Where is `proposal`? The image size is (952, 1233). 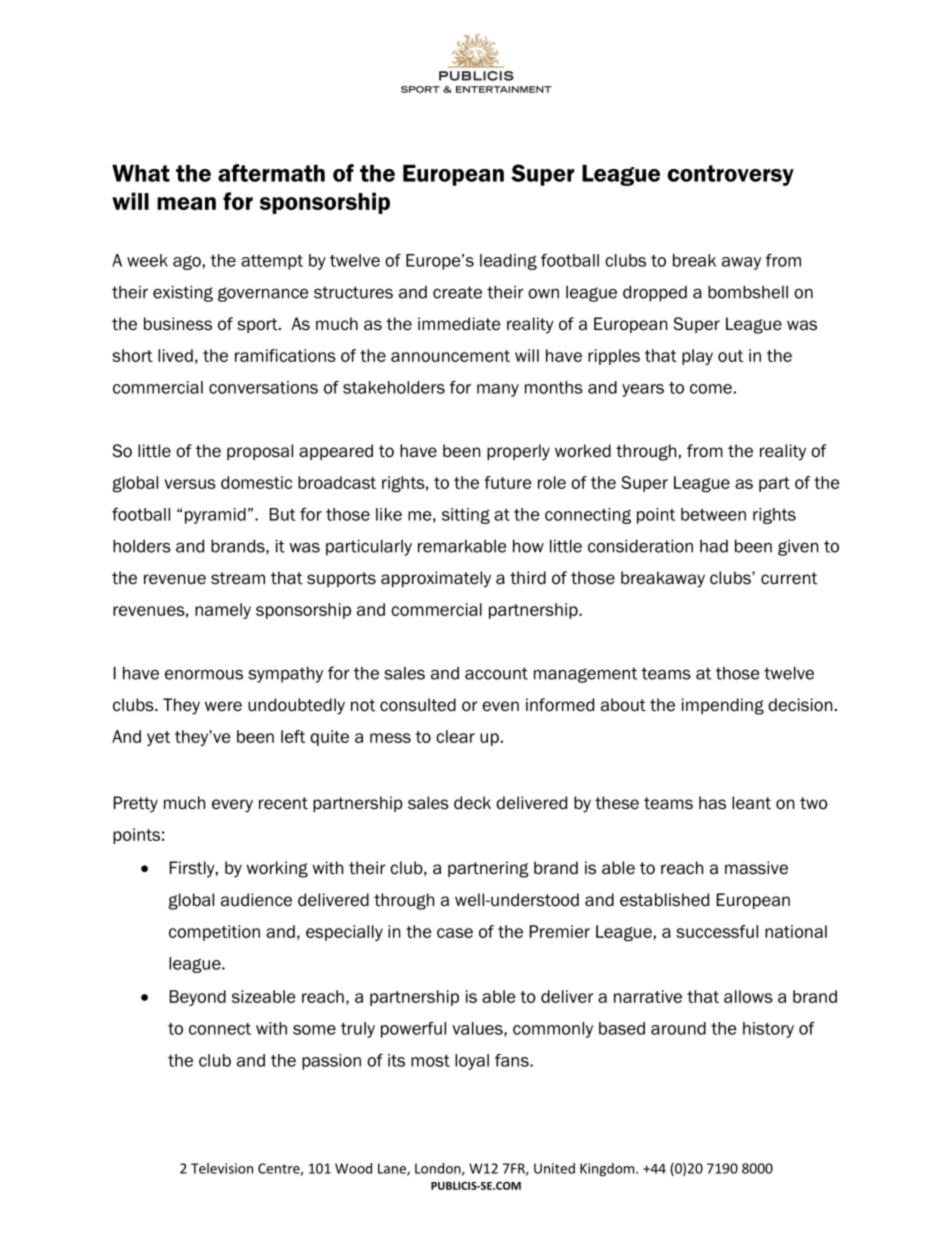
proposal is located at coordinates (260, 452).
